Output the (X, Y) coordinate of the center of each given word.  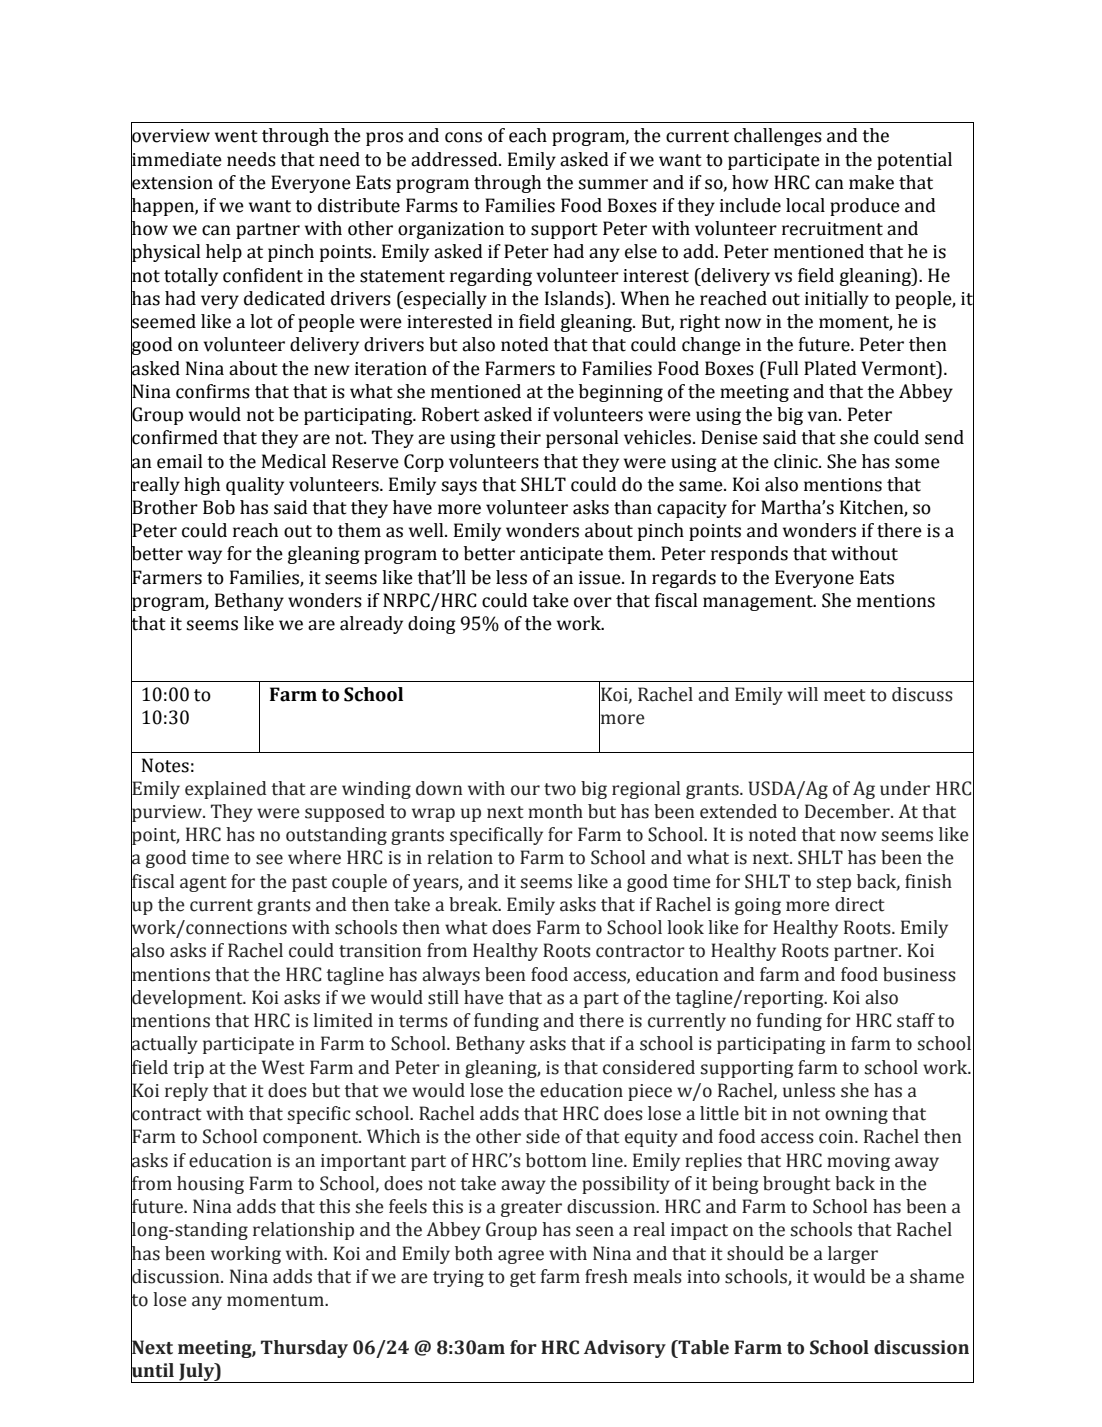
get (523, 1279)
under (905, 788)
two (560, 789)
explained (225, 790)
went (236, 136)
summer (613, 184)
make (871, 182)
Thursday (304, 1349)
